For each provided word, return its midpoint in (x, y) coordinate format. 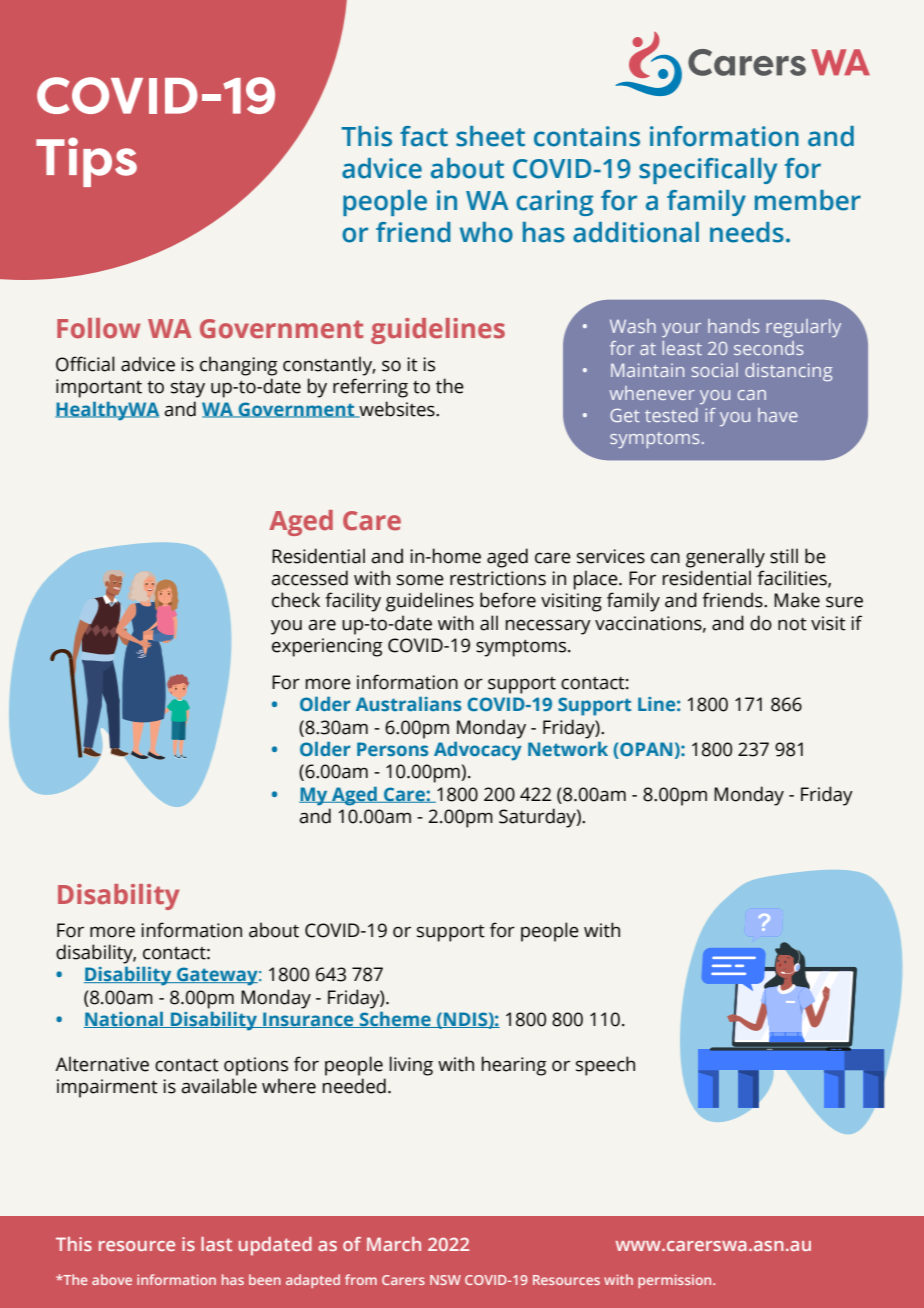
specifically (708, 171)
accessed (309, 578)
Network (568, 749)
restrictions (498, 578)
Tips (86, 162)
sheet (490, 136)
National (125, 1020)
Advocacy (478, 751)
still (784, 556)
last (216, 1244)
